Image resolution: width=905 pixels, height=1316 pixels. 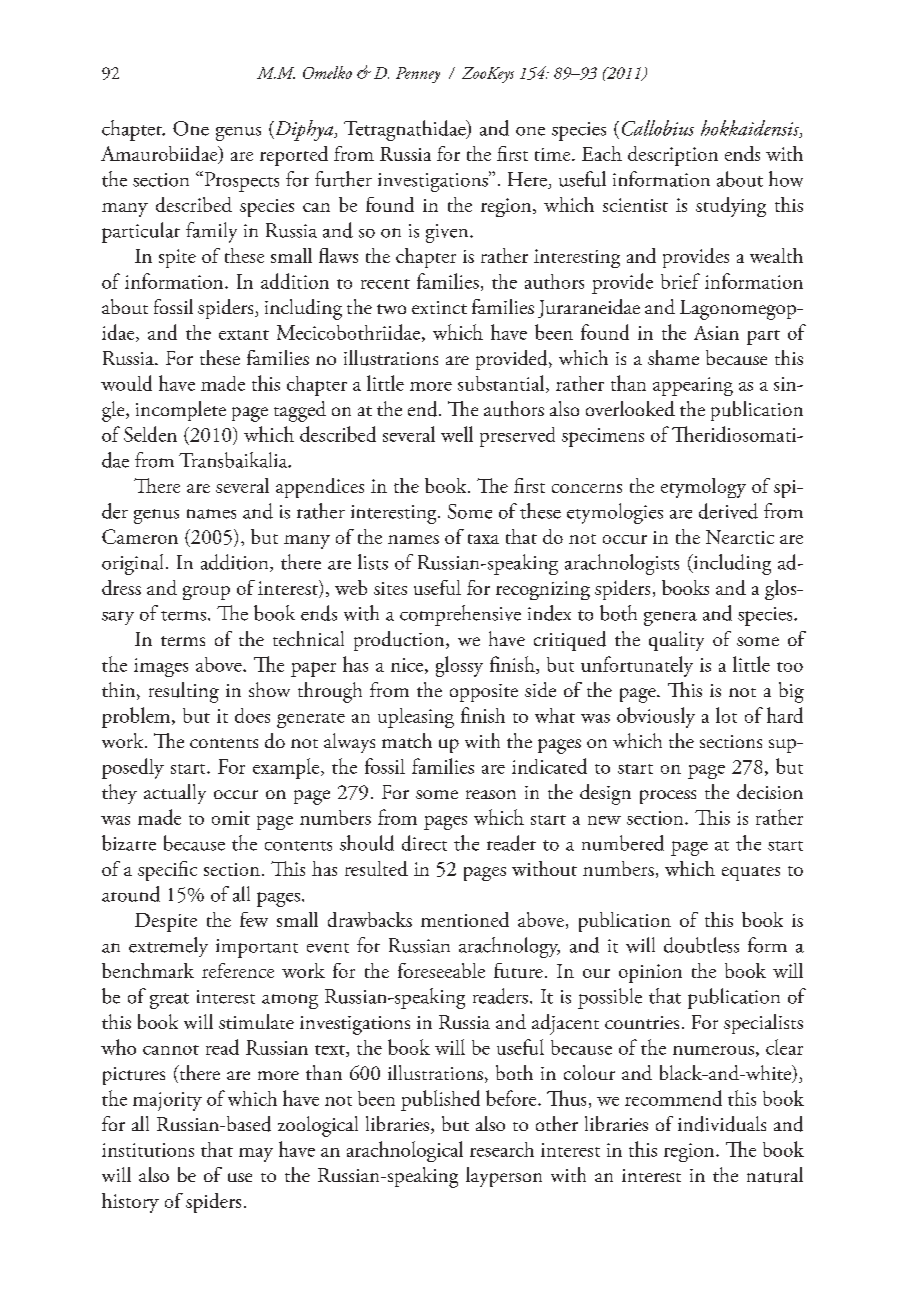 I want to click on description, so click(x=673, y=156).
